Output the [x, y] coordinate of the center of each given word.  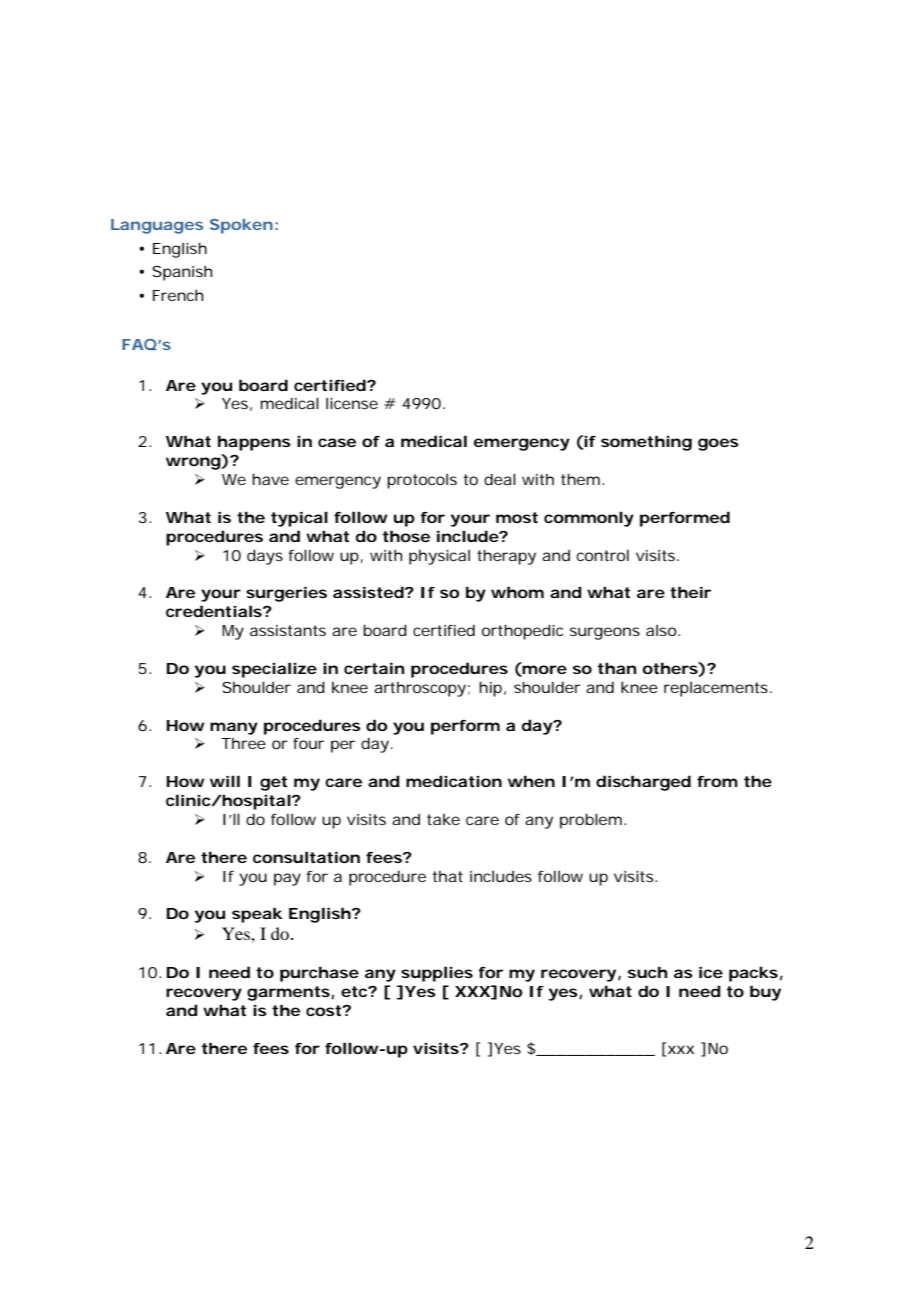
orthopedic [522, 632]
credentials [214, 611]
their [690, 592]
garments [288, 993]
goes [718, 444]
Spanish [182, 273]
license [352, 403]
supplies [437, 974]
